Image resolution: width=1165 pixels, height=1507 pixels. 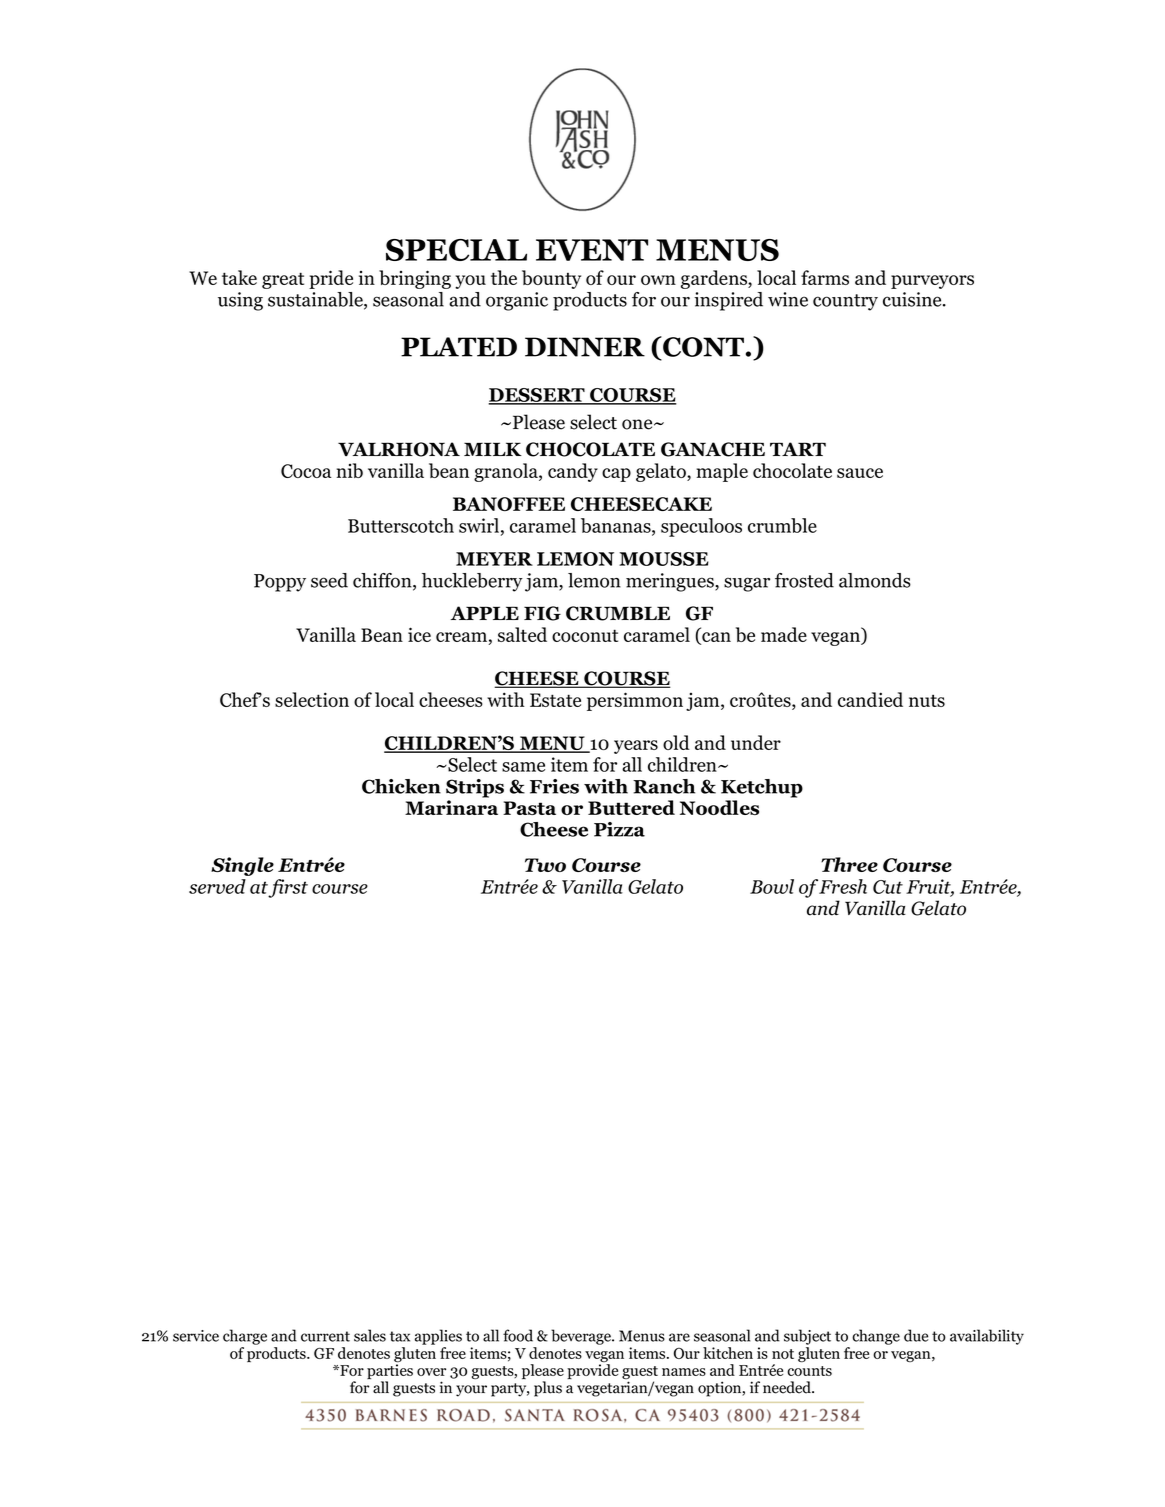 What do you see at coordinates (932, 282) in the screenshot?
I see `purveyors` at bounding box center [932, 282].
